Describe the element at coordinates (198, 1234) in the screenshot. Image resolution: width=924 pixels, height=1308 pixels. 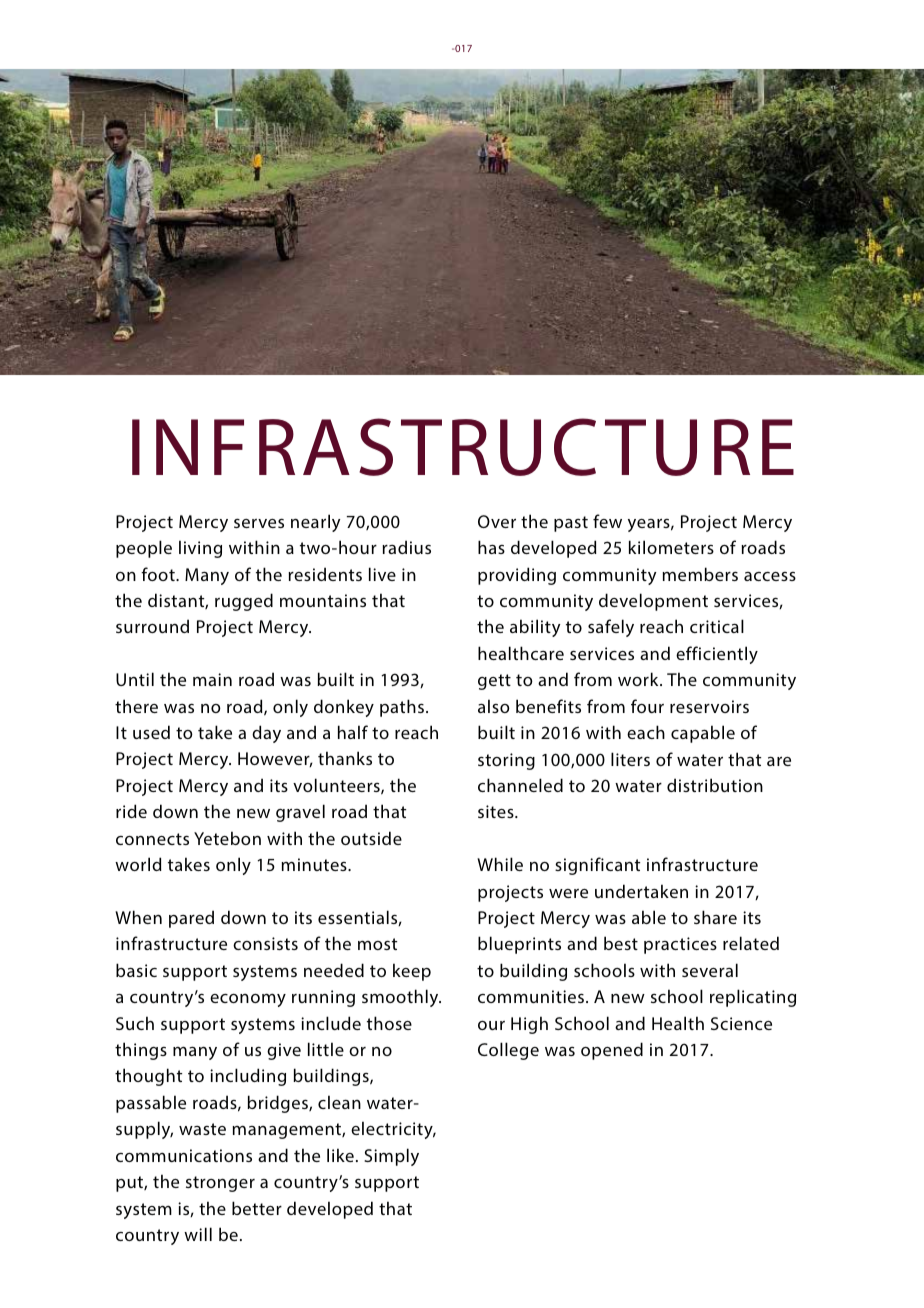
I see `will` at that location.
